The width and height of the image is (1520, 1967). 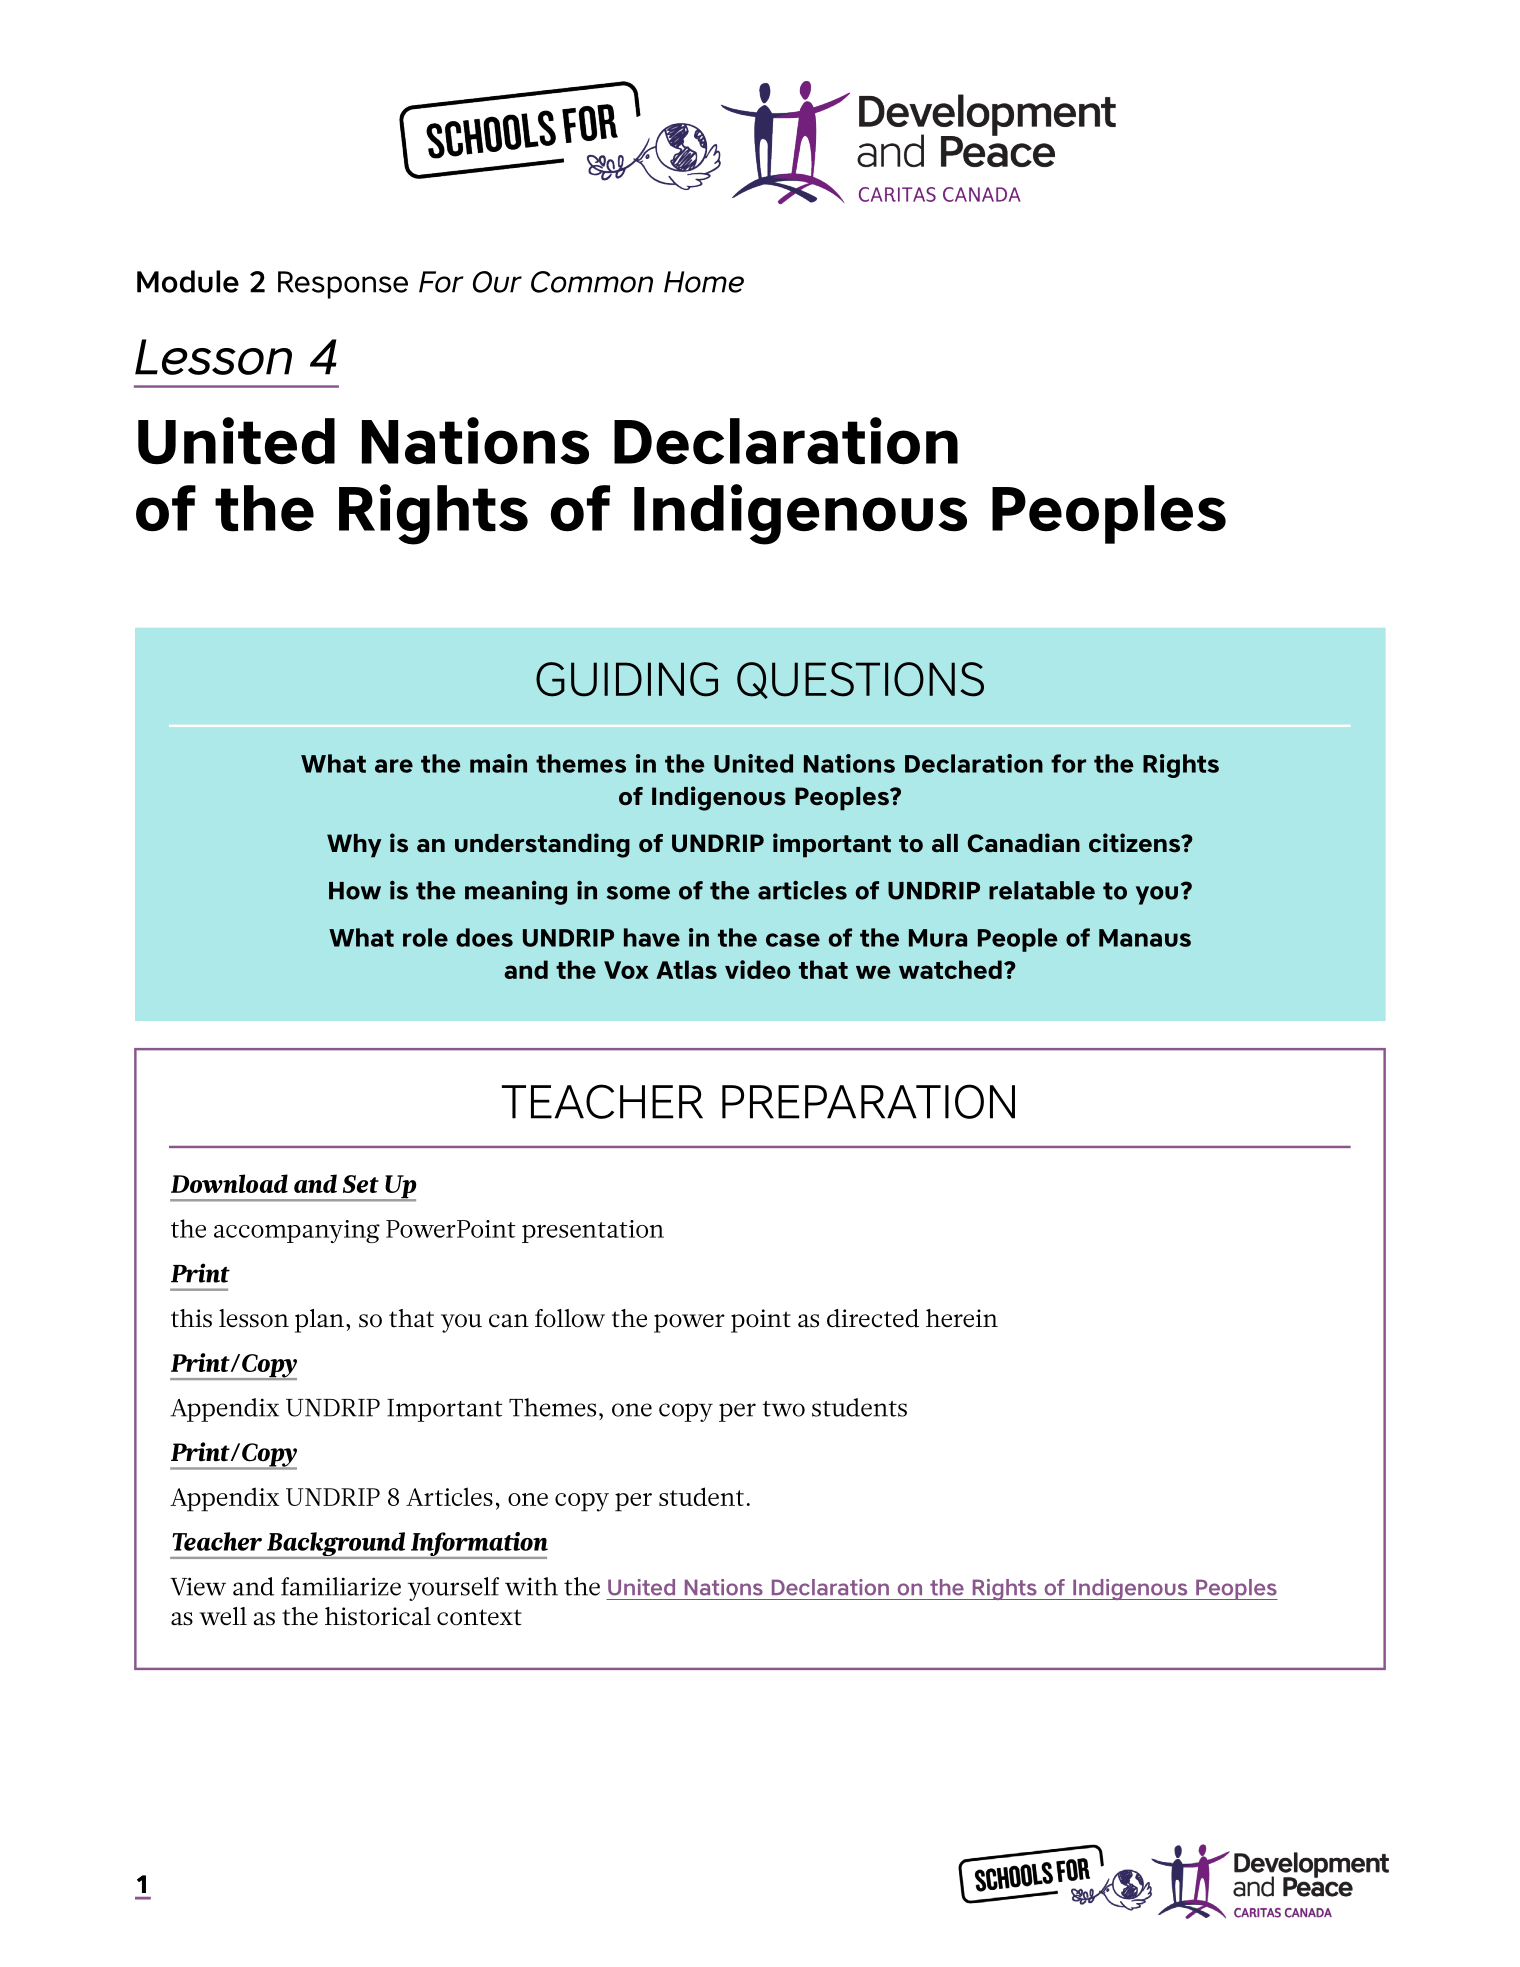 I want to click on are, so click(x=394, y=766).
